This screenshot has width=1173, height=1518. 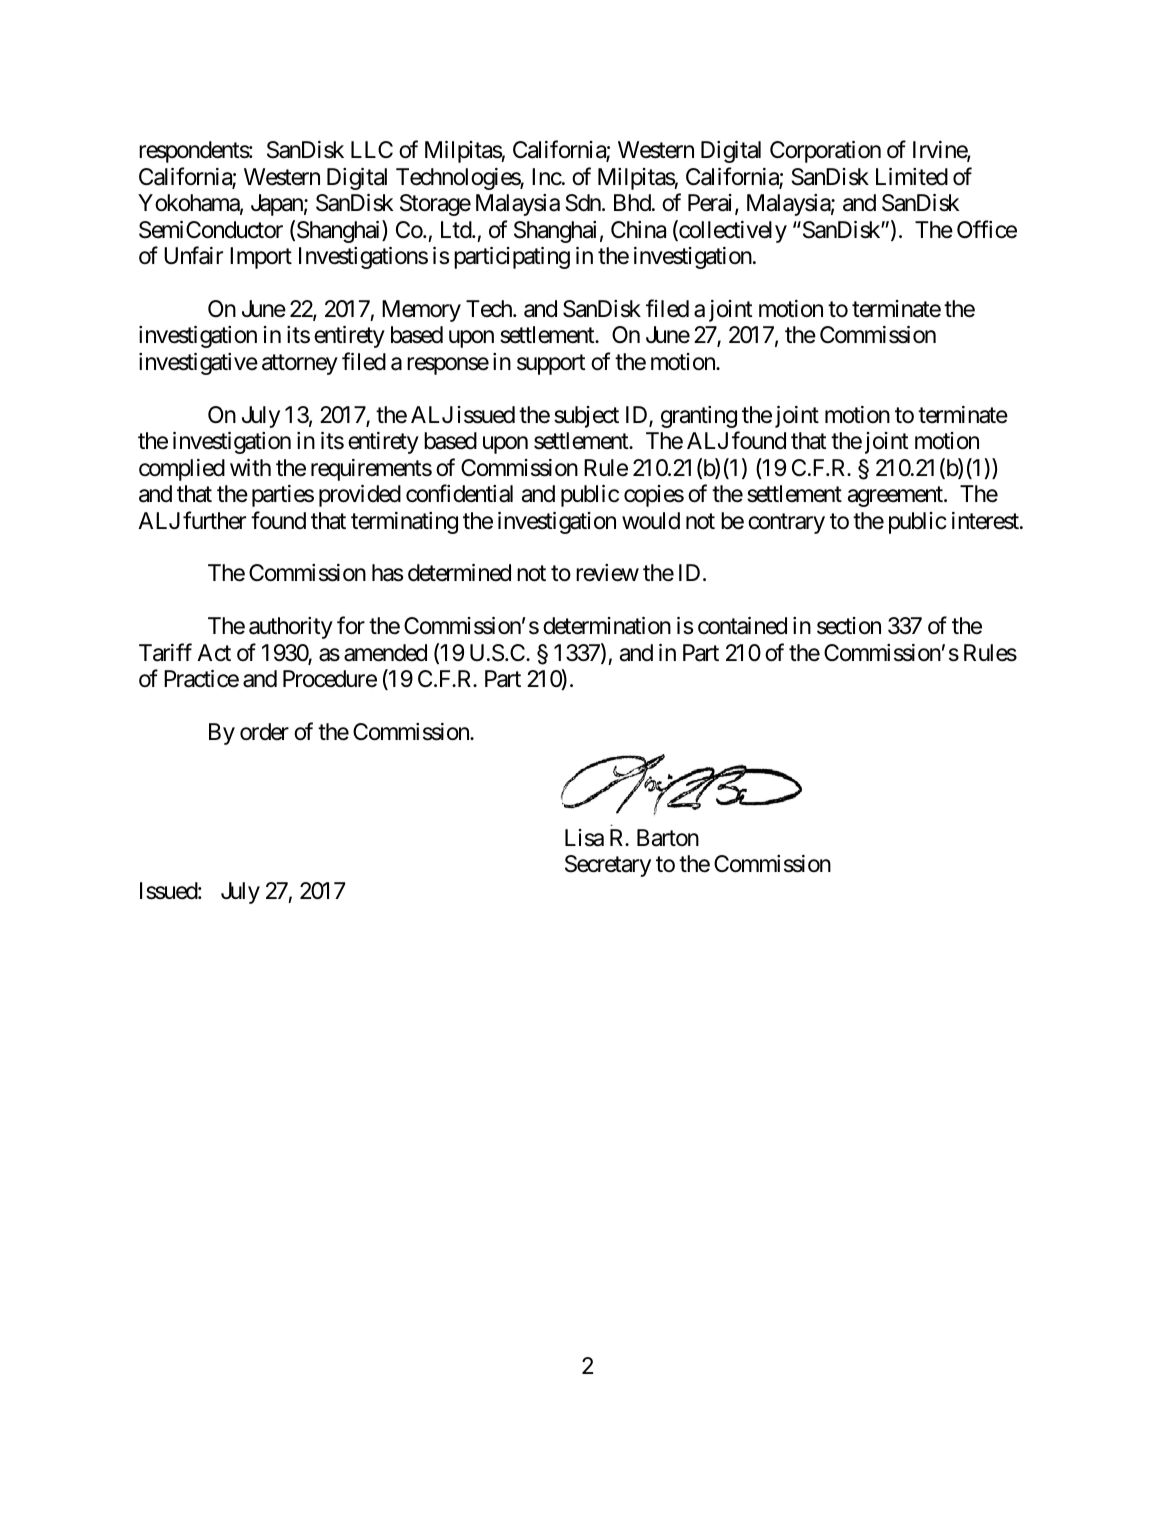 I want to click on subject, so click(x=586, y=417).
